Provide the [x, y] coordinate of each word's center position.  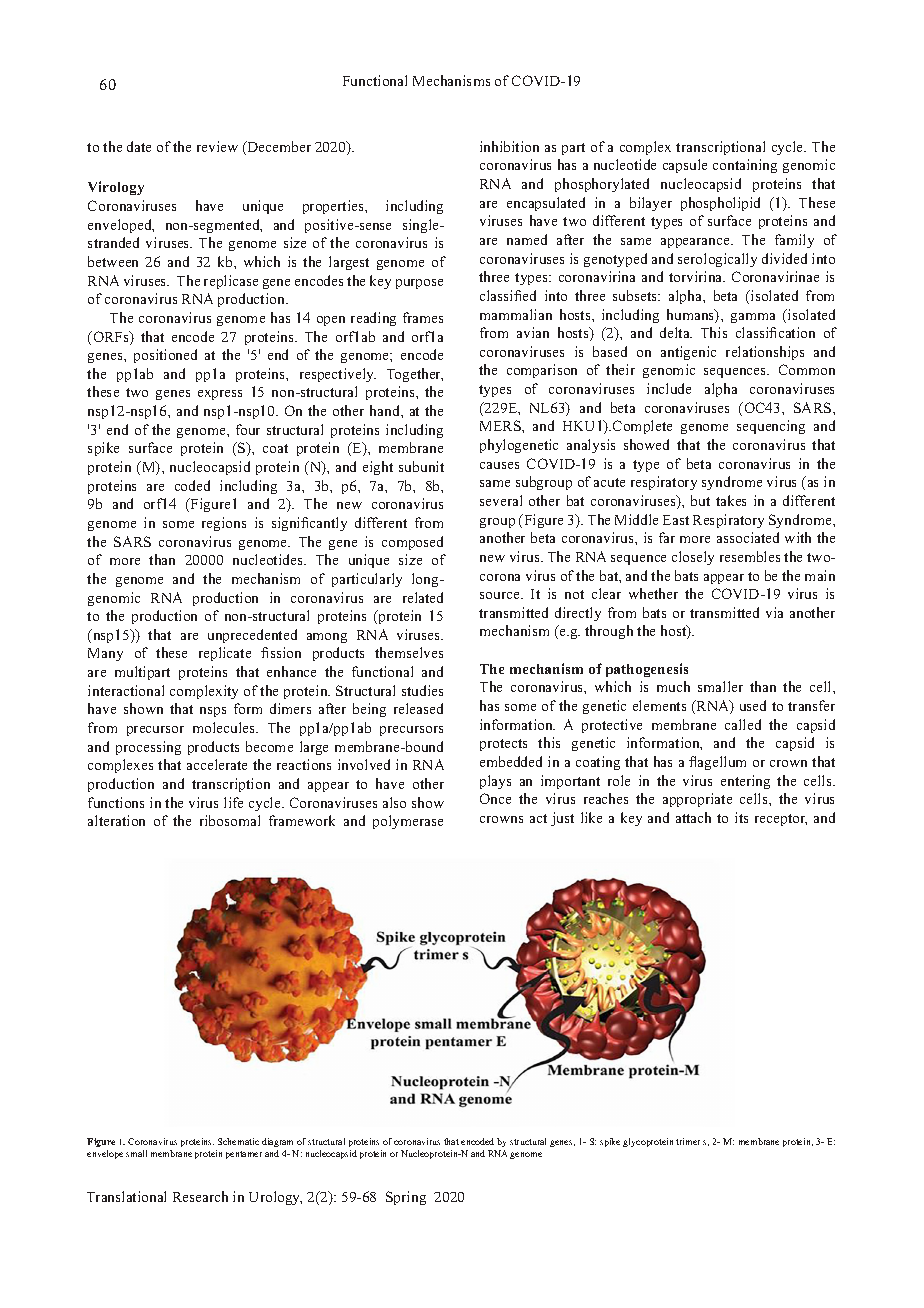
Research [200, 1196]
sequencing [771, 427]
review [217, 146]
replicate [225, 654]
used [753, 705]
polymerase [408, 822]
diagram [277, 1142]
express [220, 395]
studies [422, 690]
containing [745, 166]
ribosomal [230, 820]
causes [499, 465]
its [741, 817]
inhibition [509, 146]
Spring [406, 1198]
